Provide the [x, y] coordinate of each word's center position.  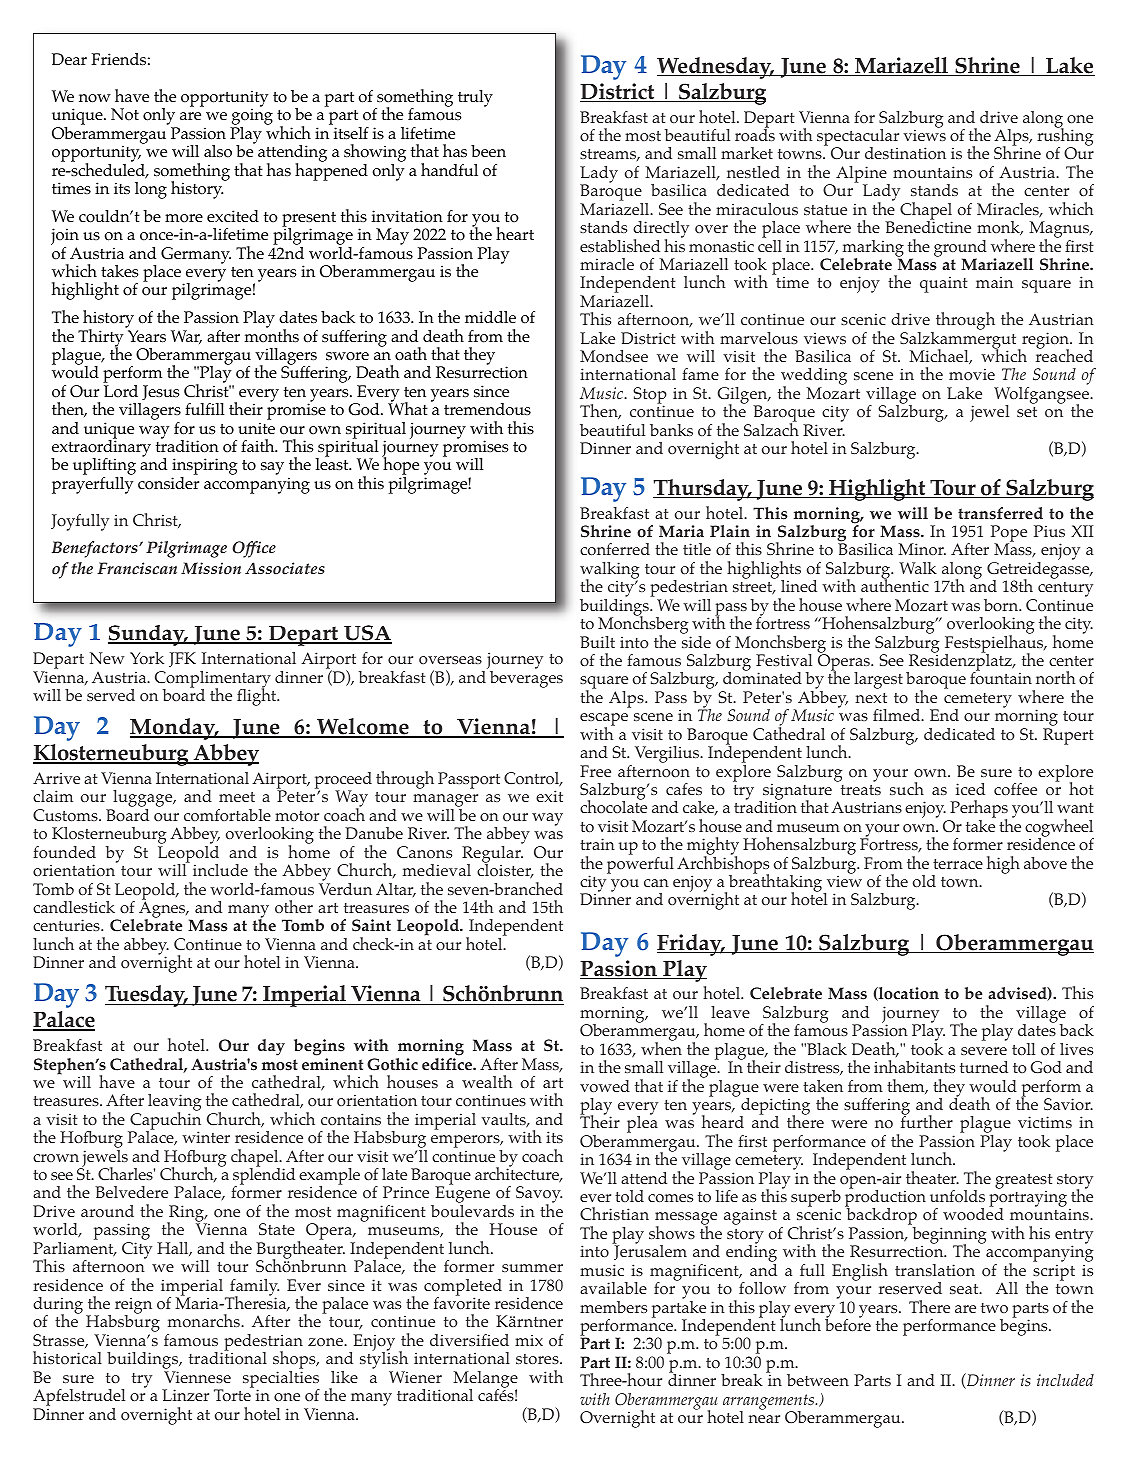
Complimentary [213, 680]
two [994, 1308]
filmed [898, 715]
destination [905, 153]
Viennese [197, 1377]
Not [125, 114]
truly [475, 98]
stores [538, 1359]
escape [604, 721]
